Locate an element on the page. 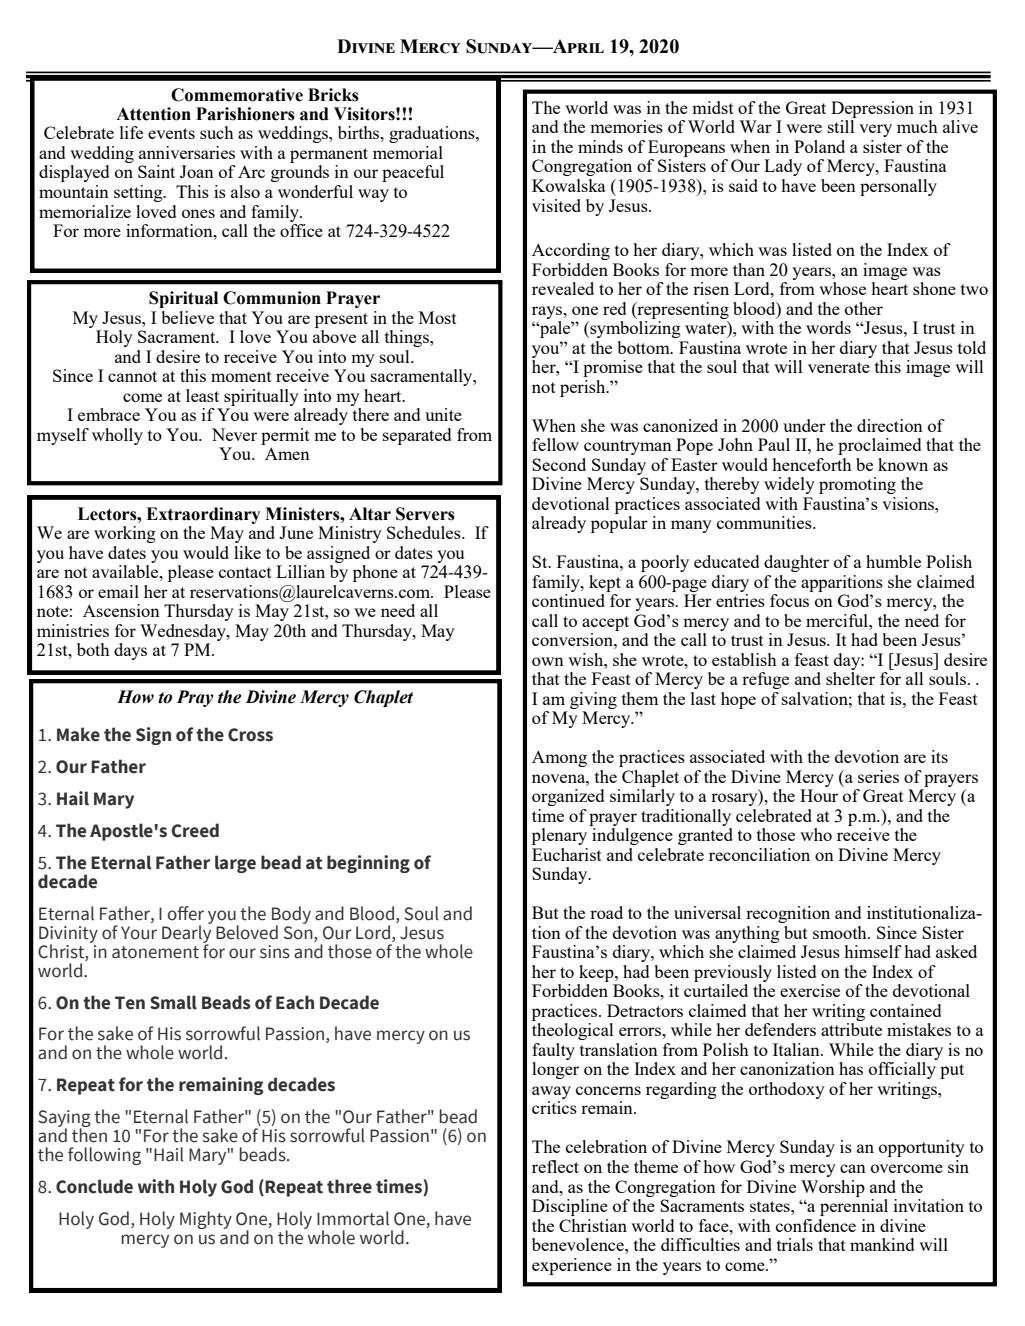 This page has width=1025, height=1326. days is located at coordinates (130, 651).
